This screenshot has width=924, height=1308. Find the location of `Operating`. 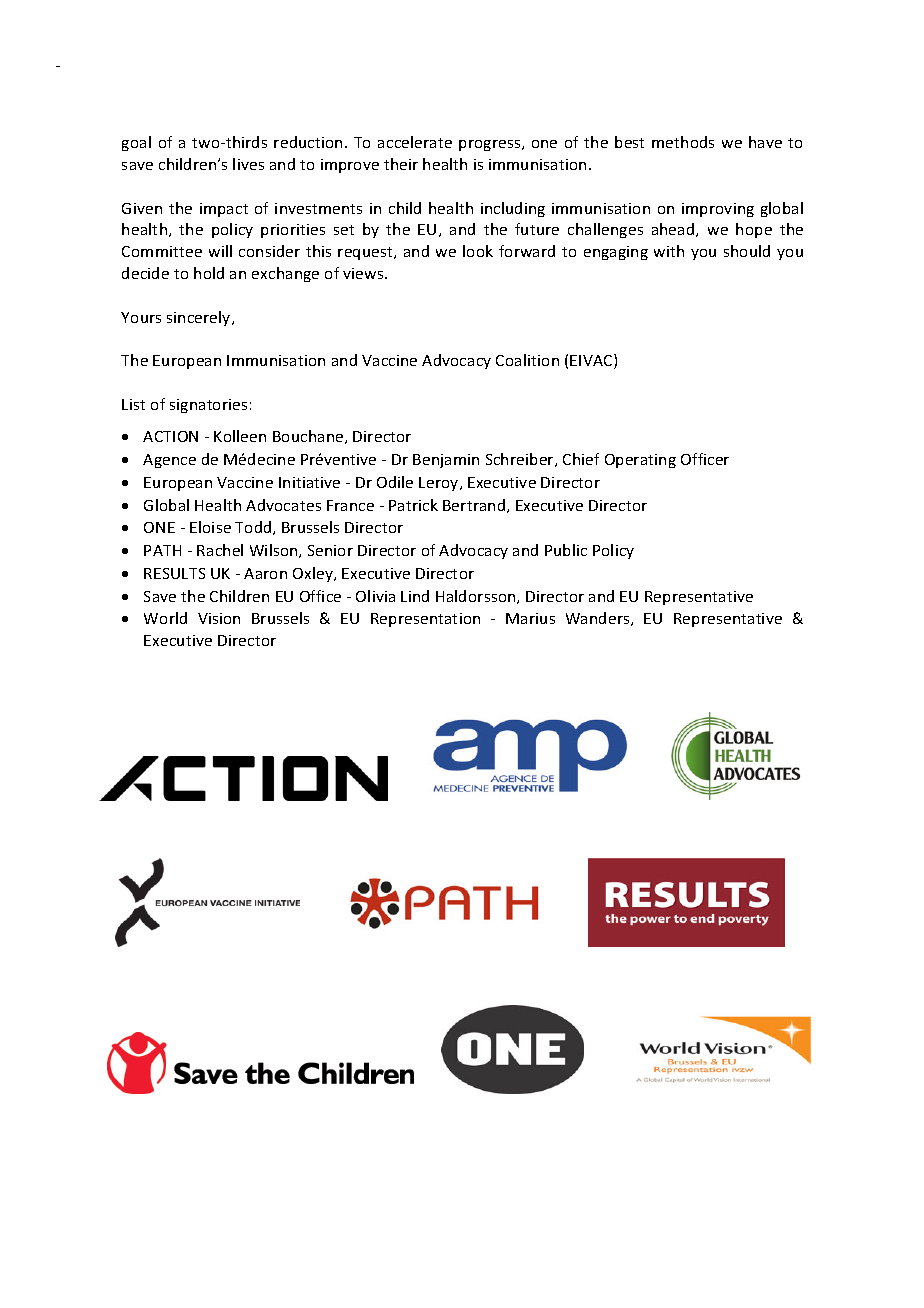

Operating is located at coordinates (640, 461).
